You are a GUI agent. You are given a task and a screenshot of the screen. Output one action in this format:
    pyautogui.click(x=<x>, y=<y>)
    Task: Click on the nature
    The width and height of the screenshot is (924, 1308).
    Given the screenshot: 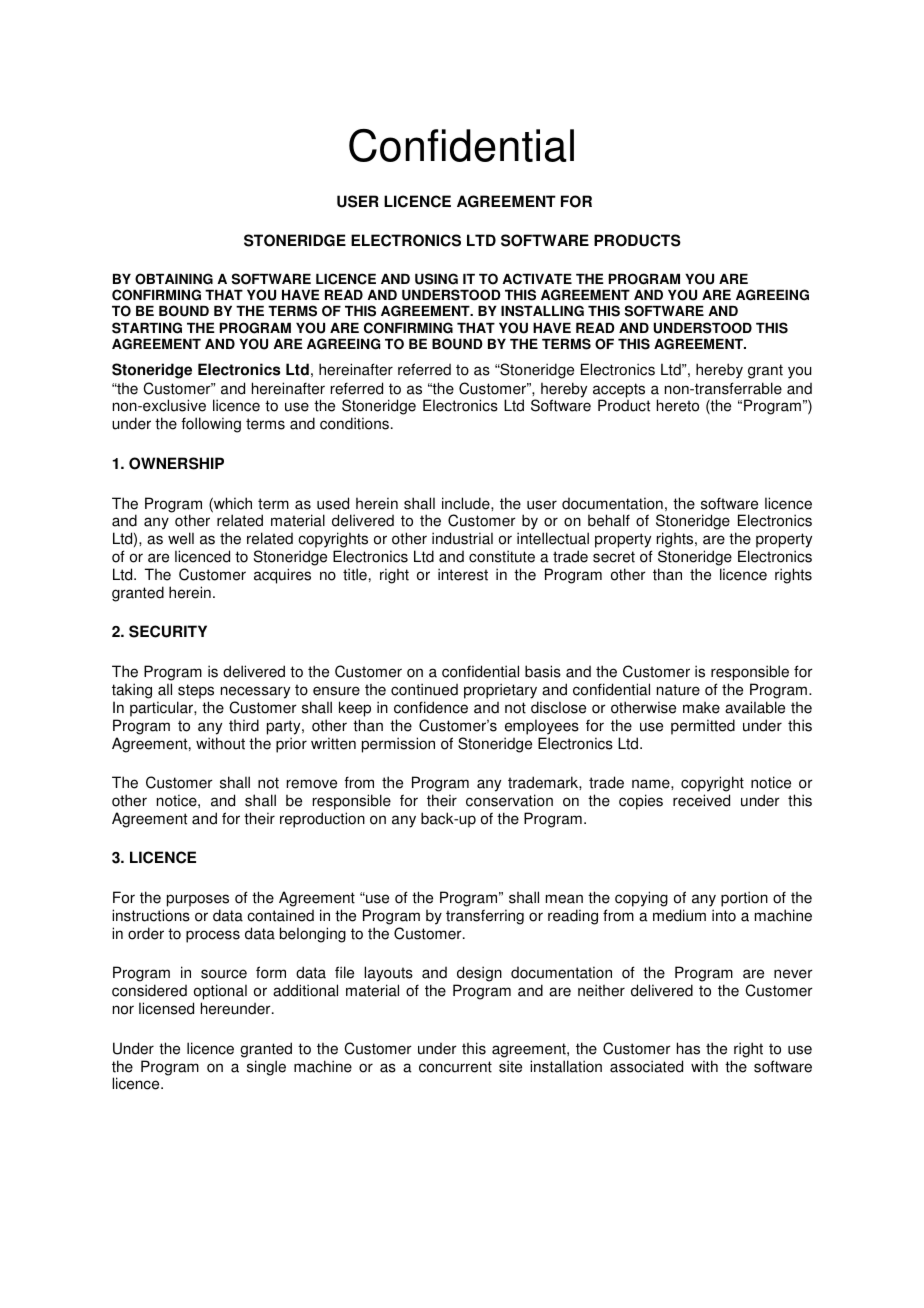 What is the action you would take?
    pyautogui.click(x=678, y=690)
